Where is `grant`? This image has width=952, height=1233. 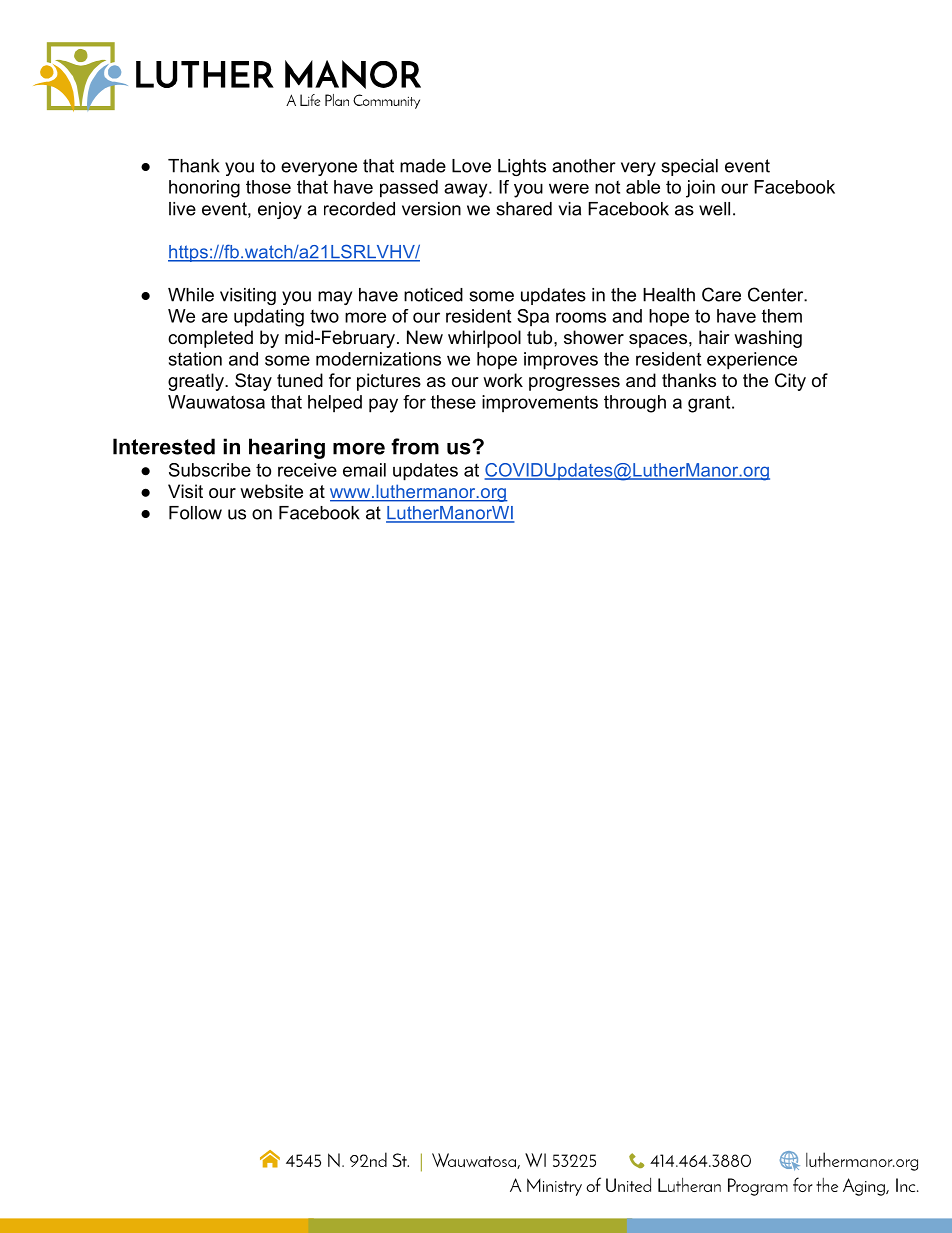
grant is located at coordinates (710, 404).
